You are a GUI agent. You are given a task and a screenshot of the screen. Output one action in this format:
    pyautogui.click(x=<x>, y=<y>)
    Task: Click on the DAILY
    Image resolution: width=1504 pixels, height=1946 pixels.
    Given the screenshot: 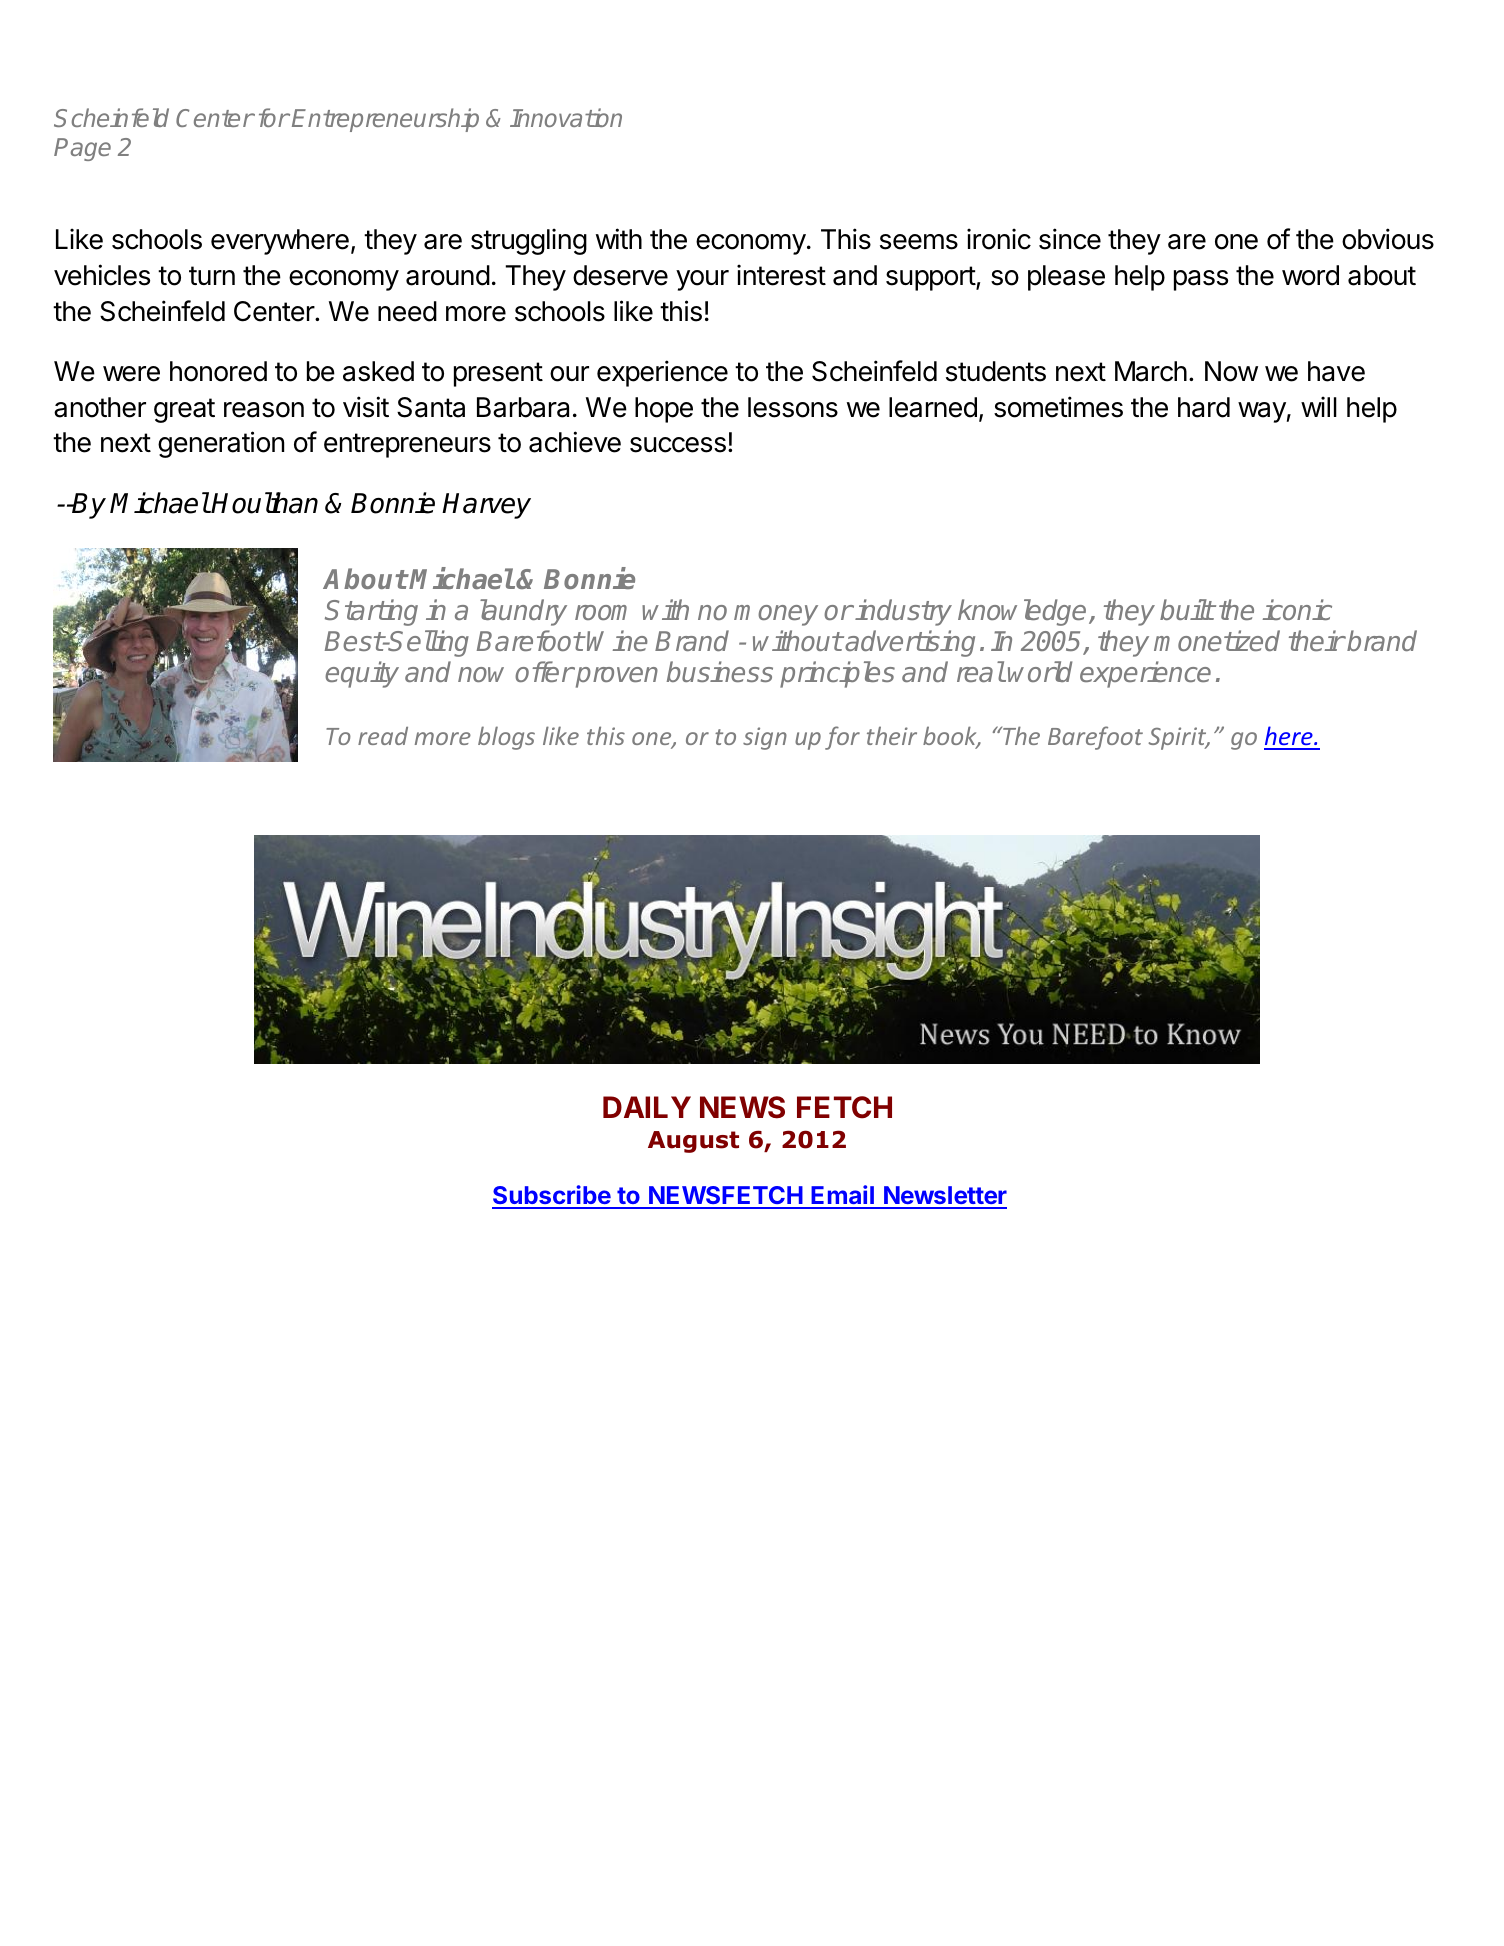 What is the action you would take?
    pyautogui.click(x=647, y=1107)
